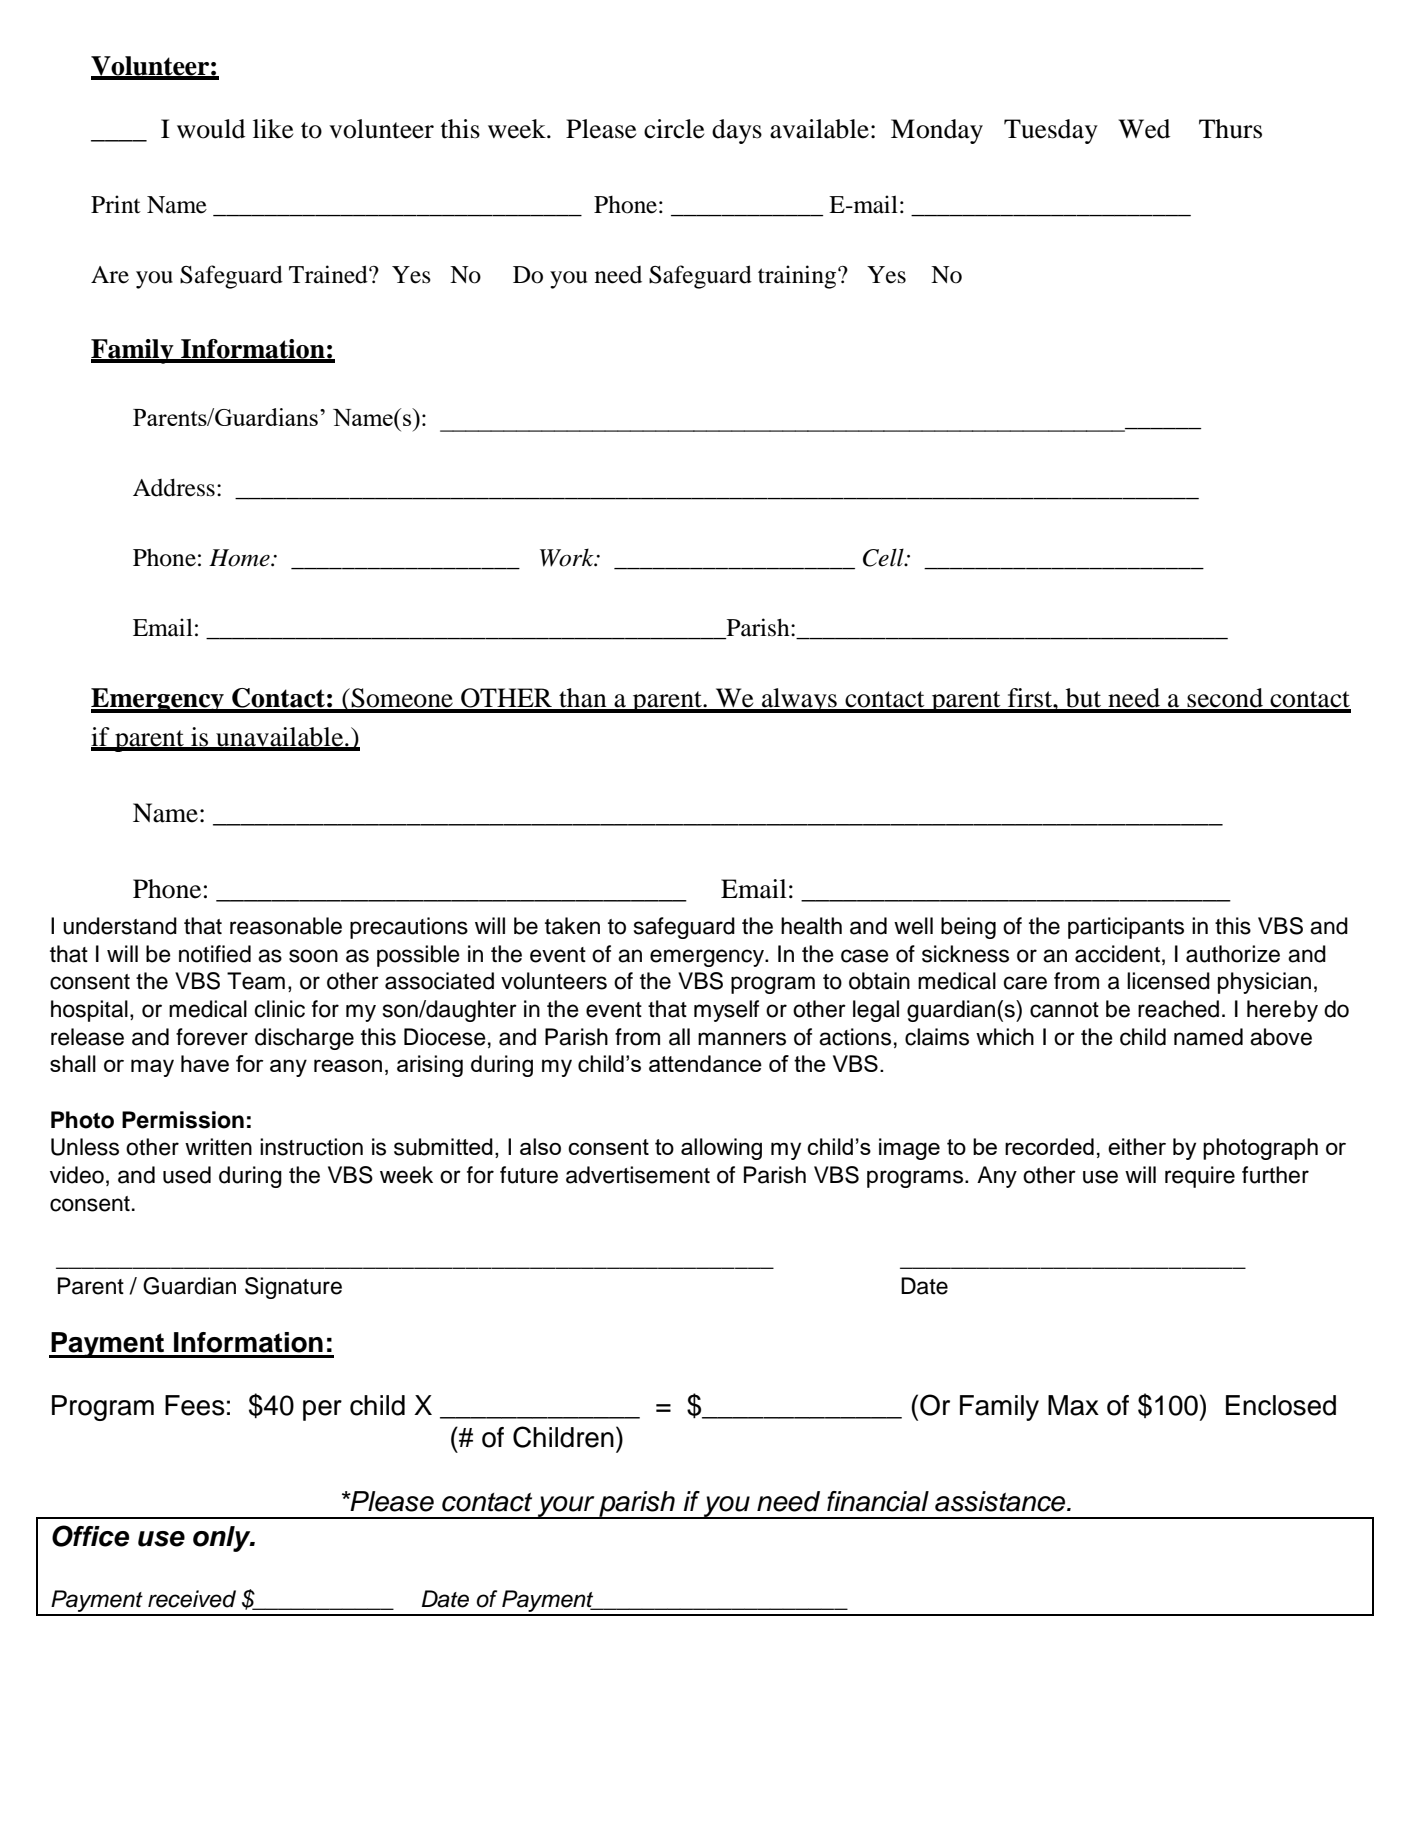  What do you see at coordinates (205, 1063) in the image?
I see `have` at bounding box center [205, 1063].
